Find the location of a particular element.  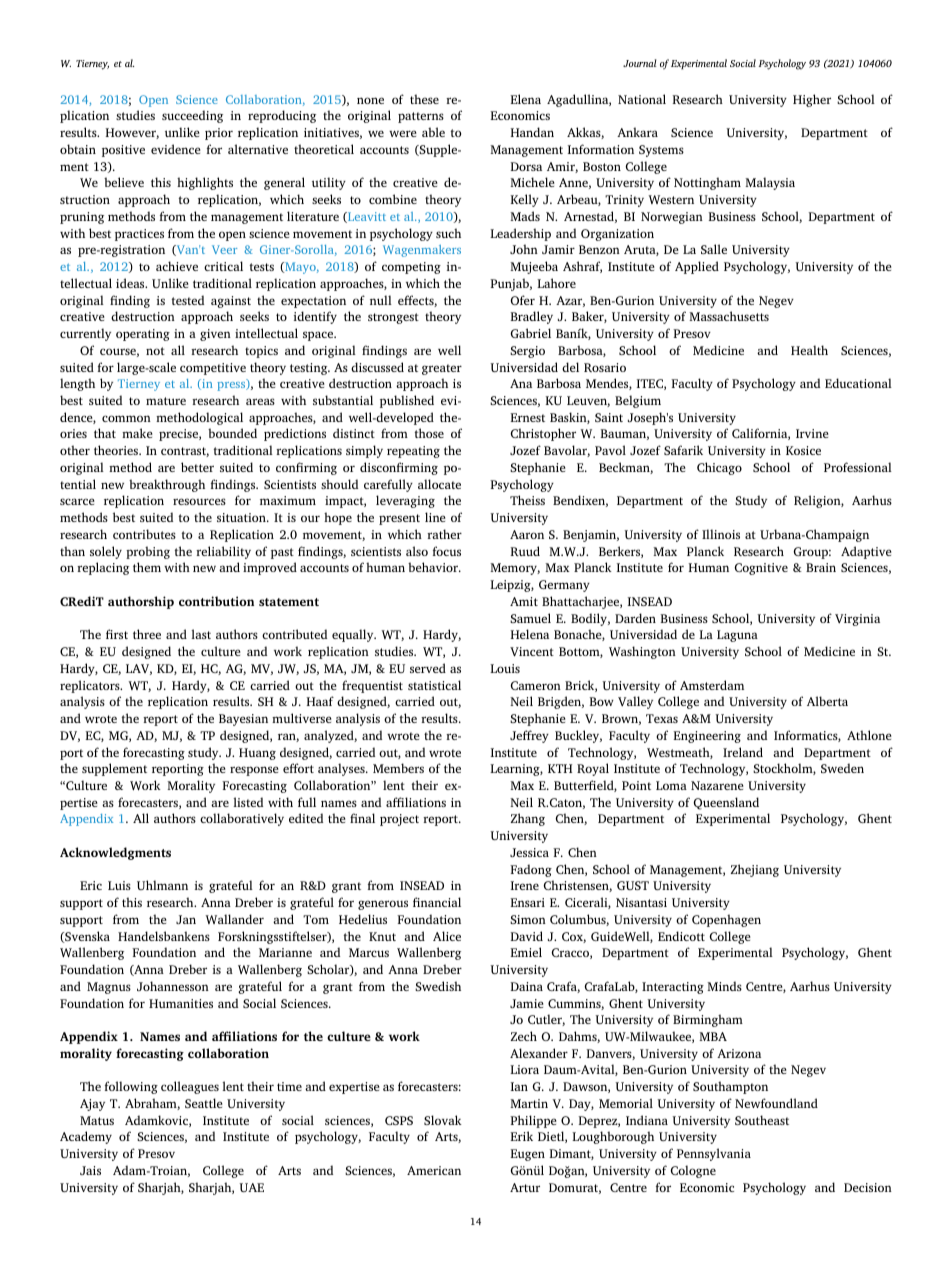

Kosice is located at coordinates (803, 450).
